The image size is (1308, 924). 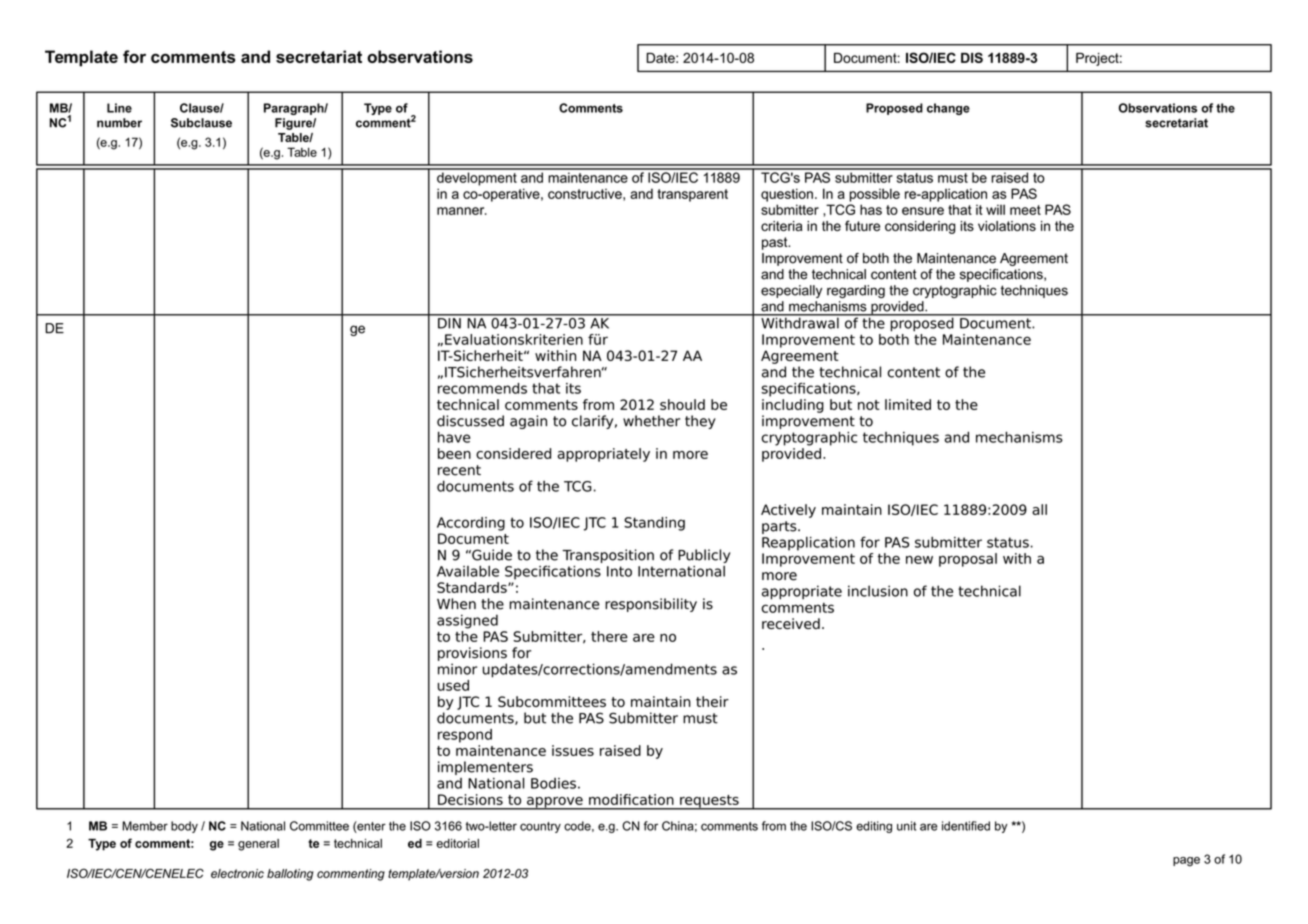 I want to click on limited, so click(x=908, y=404).
